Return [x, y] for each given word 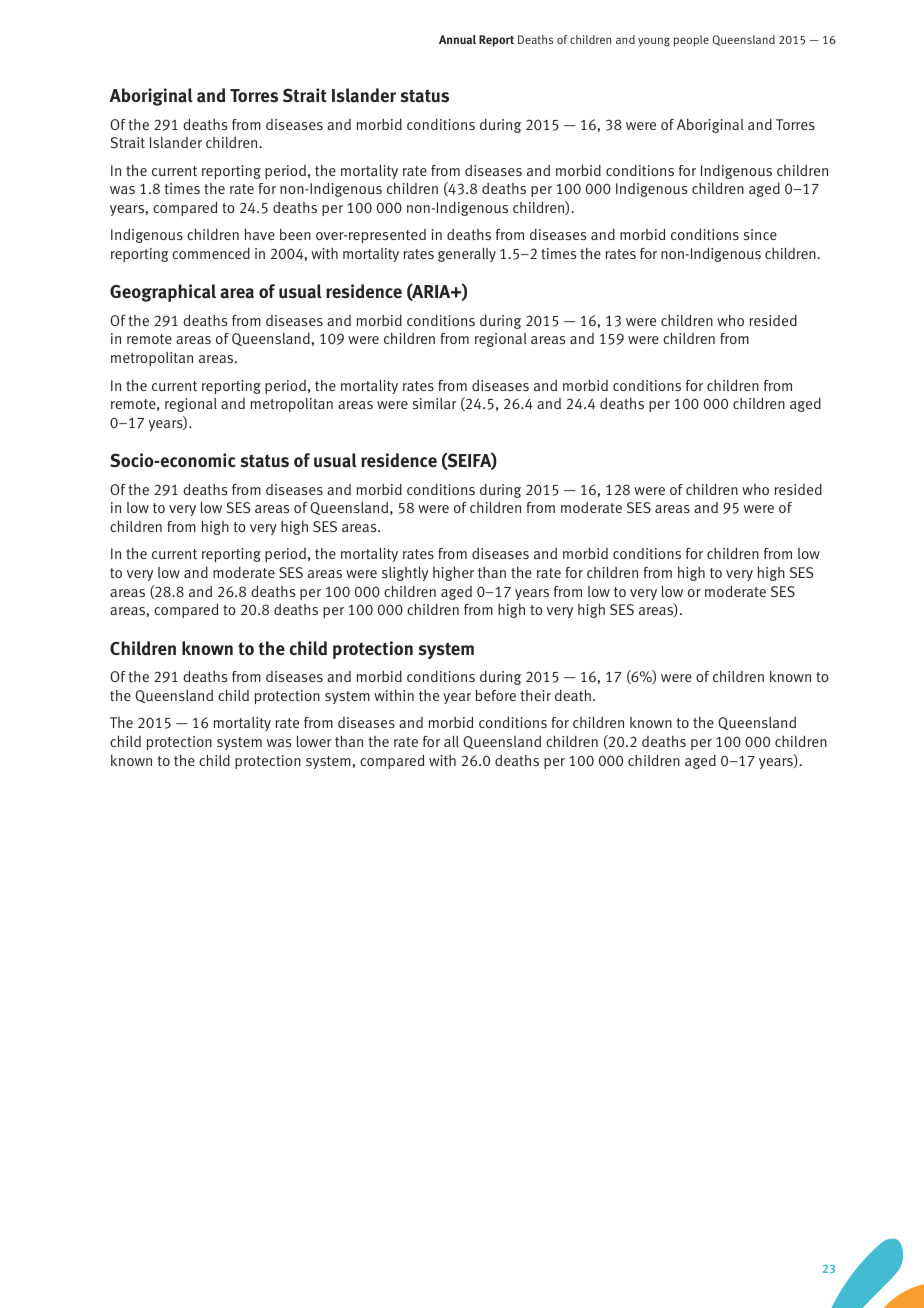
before [496, 695]
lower [314, 741]
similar [435, 403]
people [691, 41]
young [654, 42]
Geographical [163, 293]
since [760, 234]
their [535, 695]
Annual [457, 39]
